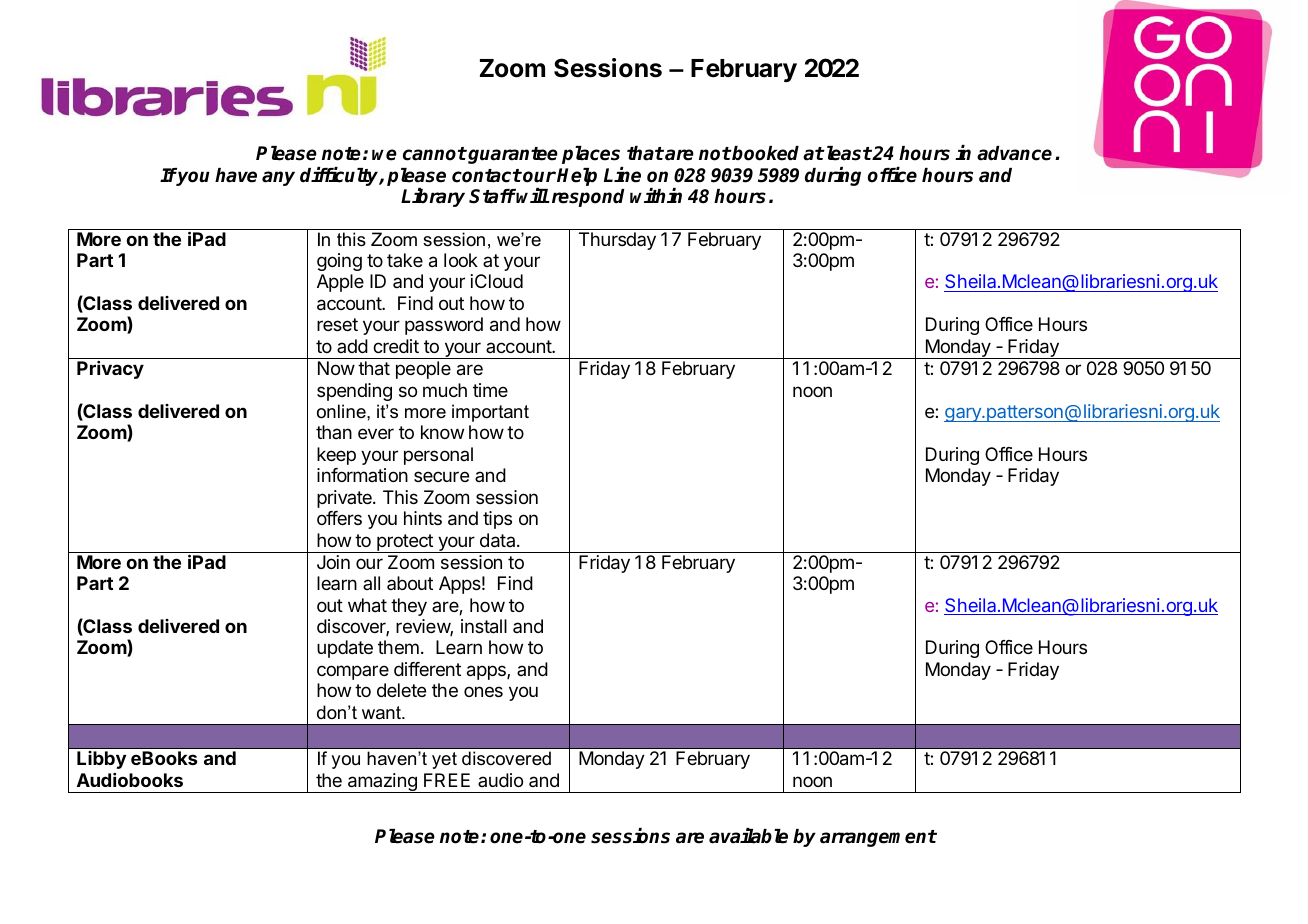 The image size is (1308, 924). I want to click on install, so click(484, 626).
